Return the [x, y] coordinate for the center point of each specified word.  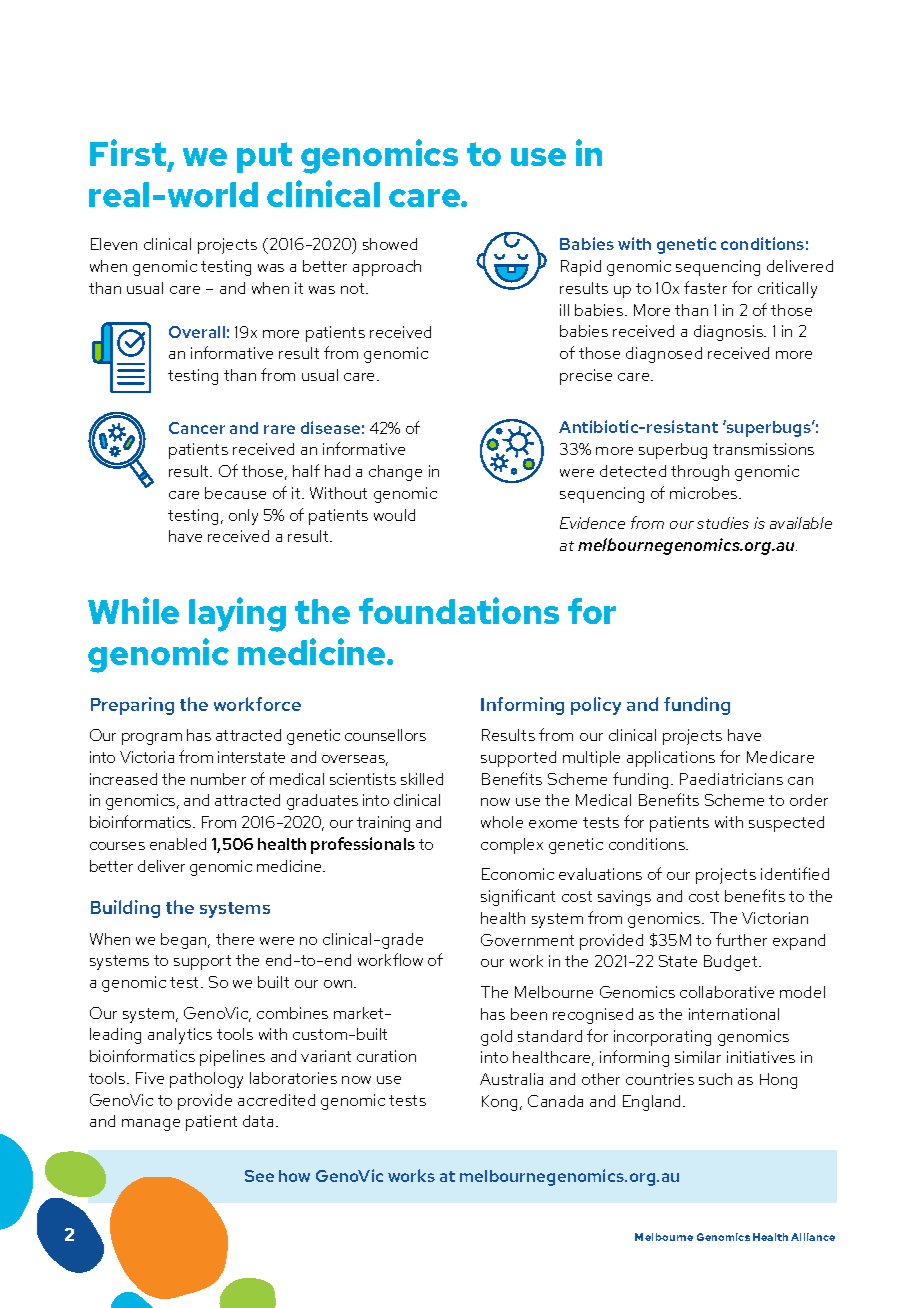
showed [390, 244]
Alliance [813, 1237]
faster [705, 287]
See [259, 1176]
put [264, 157]
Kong [499, 1103]
